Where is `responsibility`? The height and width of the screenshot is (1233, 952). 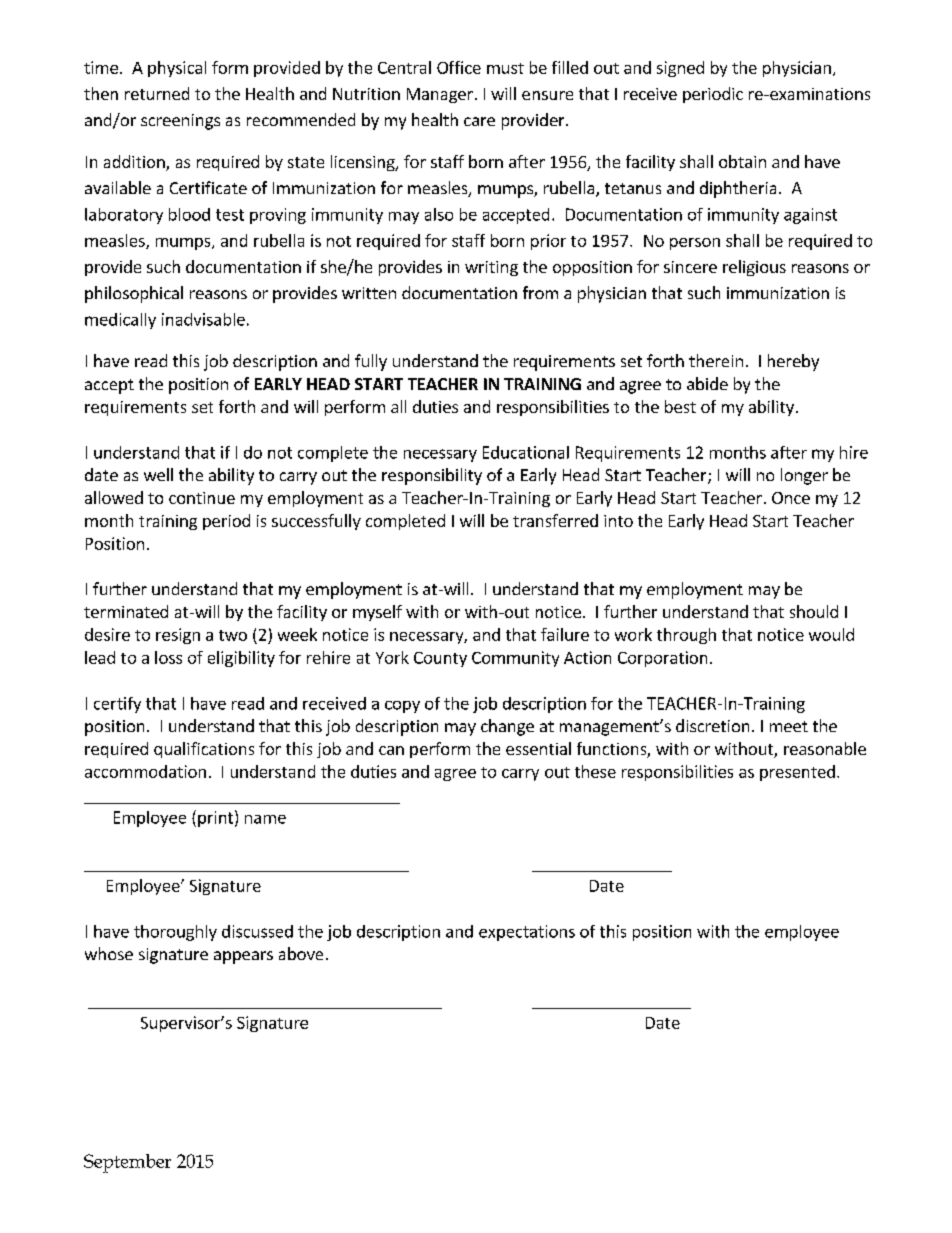
responsibility is located at coordinates (432, 476).
